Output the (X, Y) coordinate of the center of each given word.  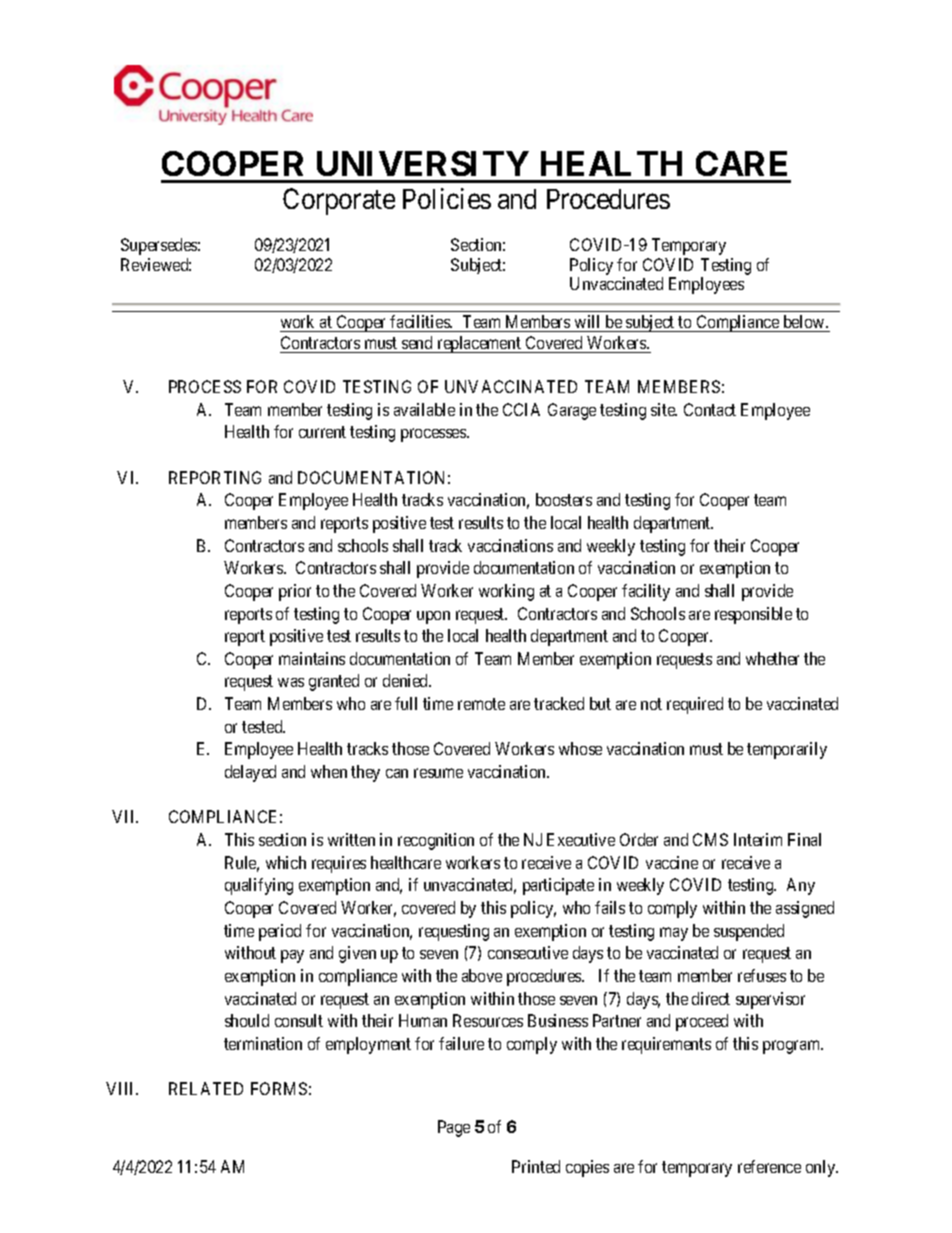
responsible (753, 615)
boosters (564, 499)
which (286, 862)
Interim (758, 839)
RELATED (206, 1088)
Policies (447, 198)
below (805, 321)
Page (454, 1128)
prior (295, 592)
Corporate (339, 201)
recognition (436, 841)
